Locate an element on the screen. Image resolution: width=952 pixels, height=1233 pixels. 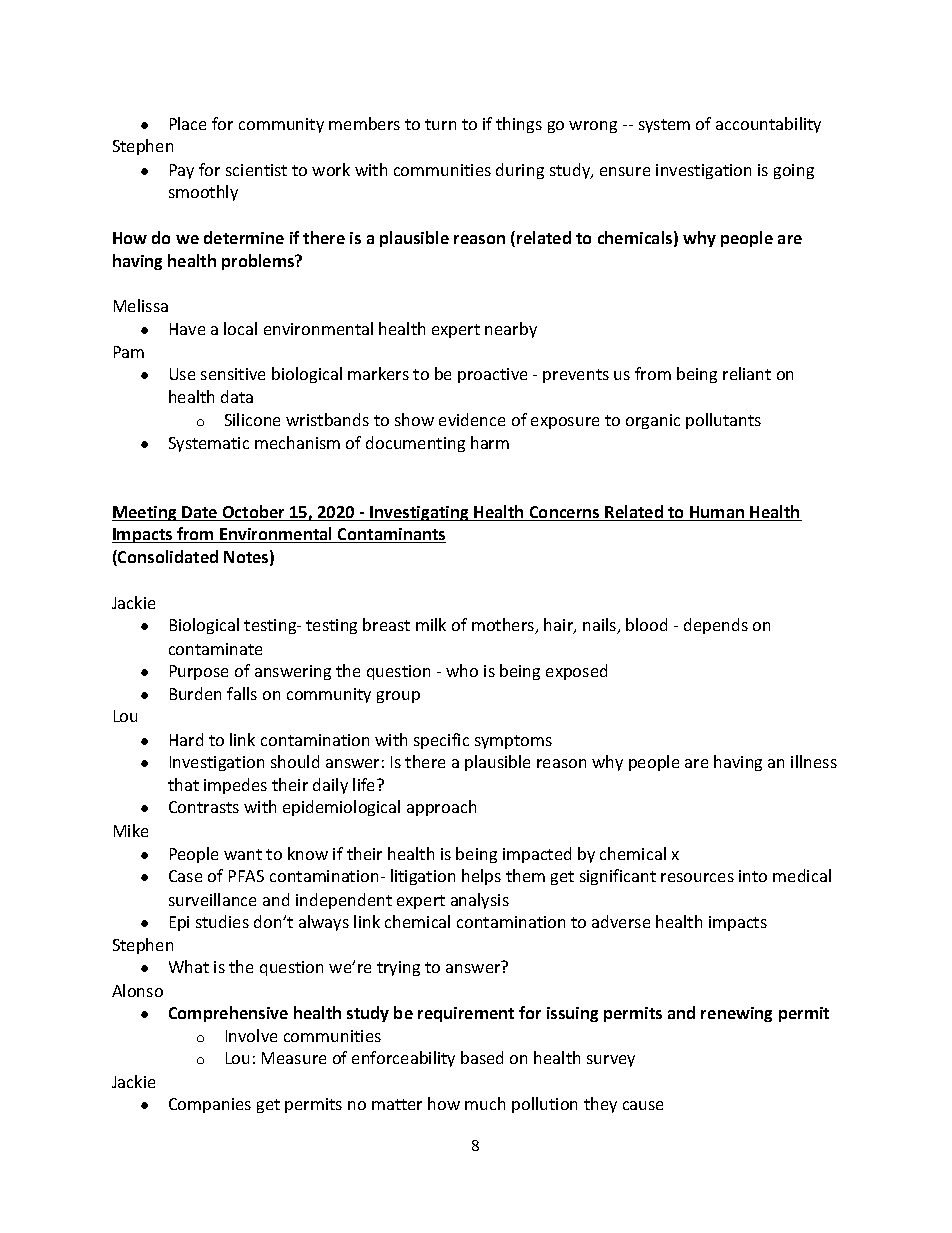
Pay is located at coordinates (182, 171).
